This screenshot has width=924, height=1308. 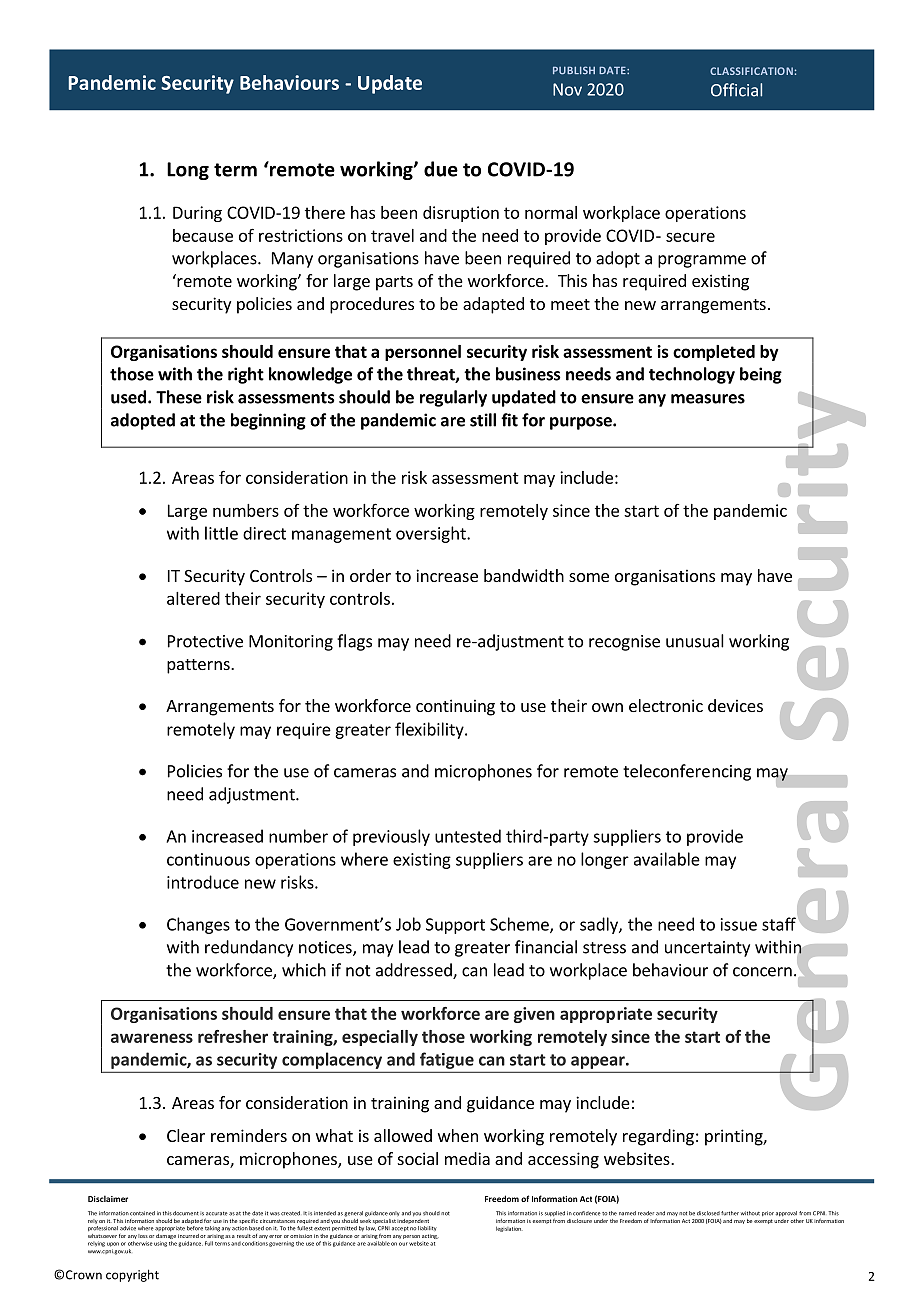 What do you see at coordinates (432, 534) in the screenshot?
I see `oversight` at bounding box center [432, 534].
